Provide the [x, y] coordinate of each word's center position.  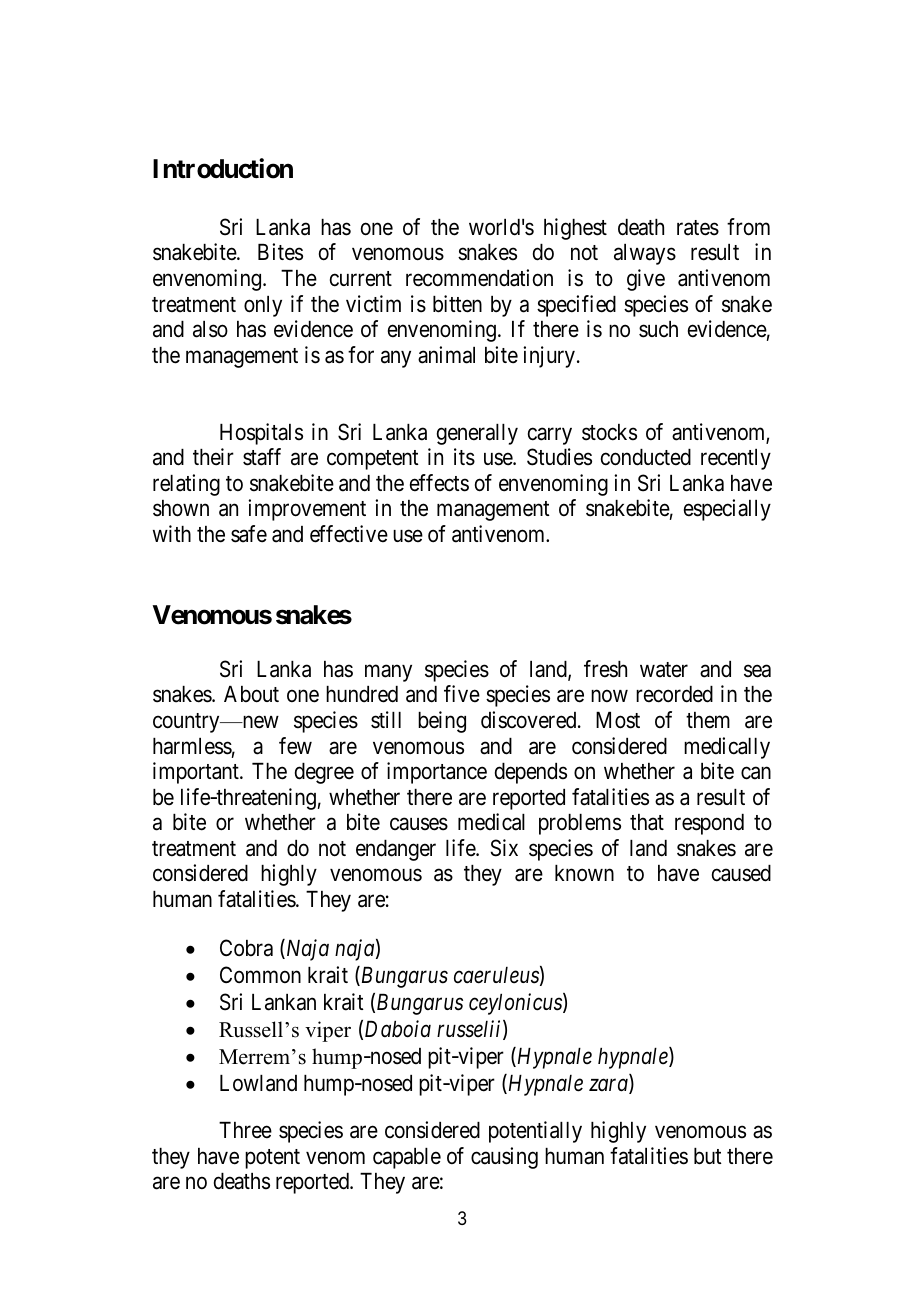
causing [504, 1158]
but [708, 1156]
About [251, 694]
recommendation [479, 278]
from [748, 227]
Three [245, 1130]
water [664, 670]
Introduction [223, 168]
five [462, 694]
